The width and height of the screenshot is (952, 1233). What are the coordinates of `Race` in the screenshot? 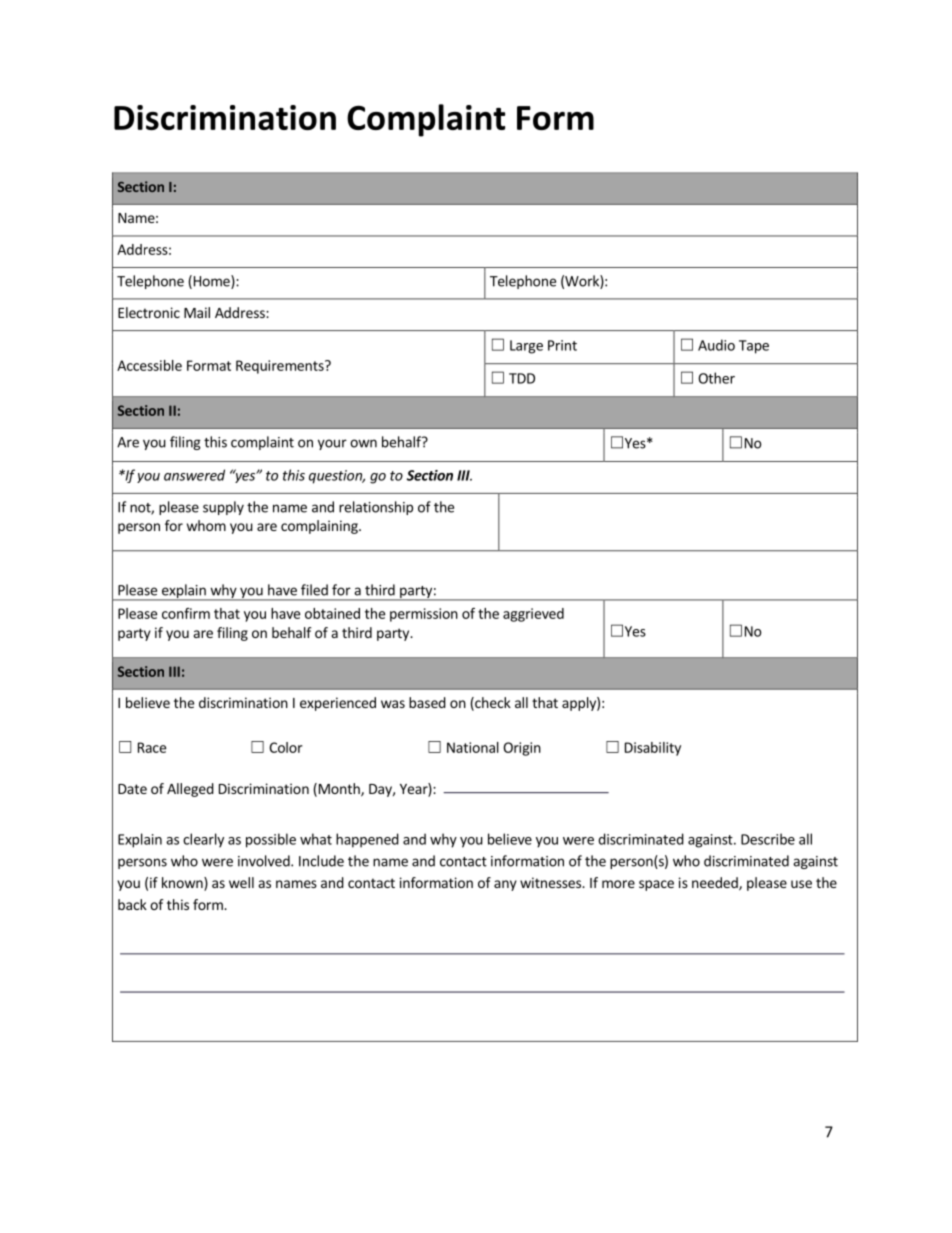 It's located at (152, 747).
